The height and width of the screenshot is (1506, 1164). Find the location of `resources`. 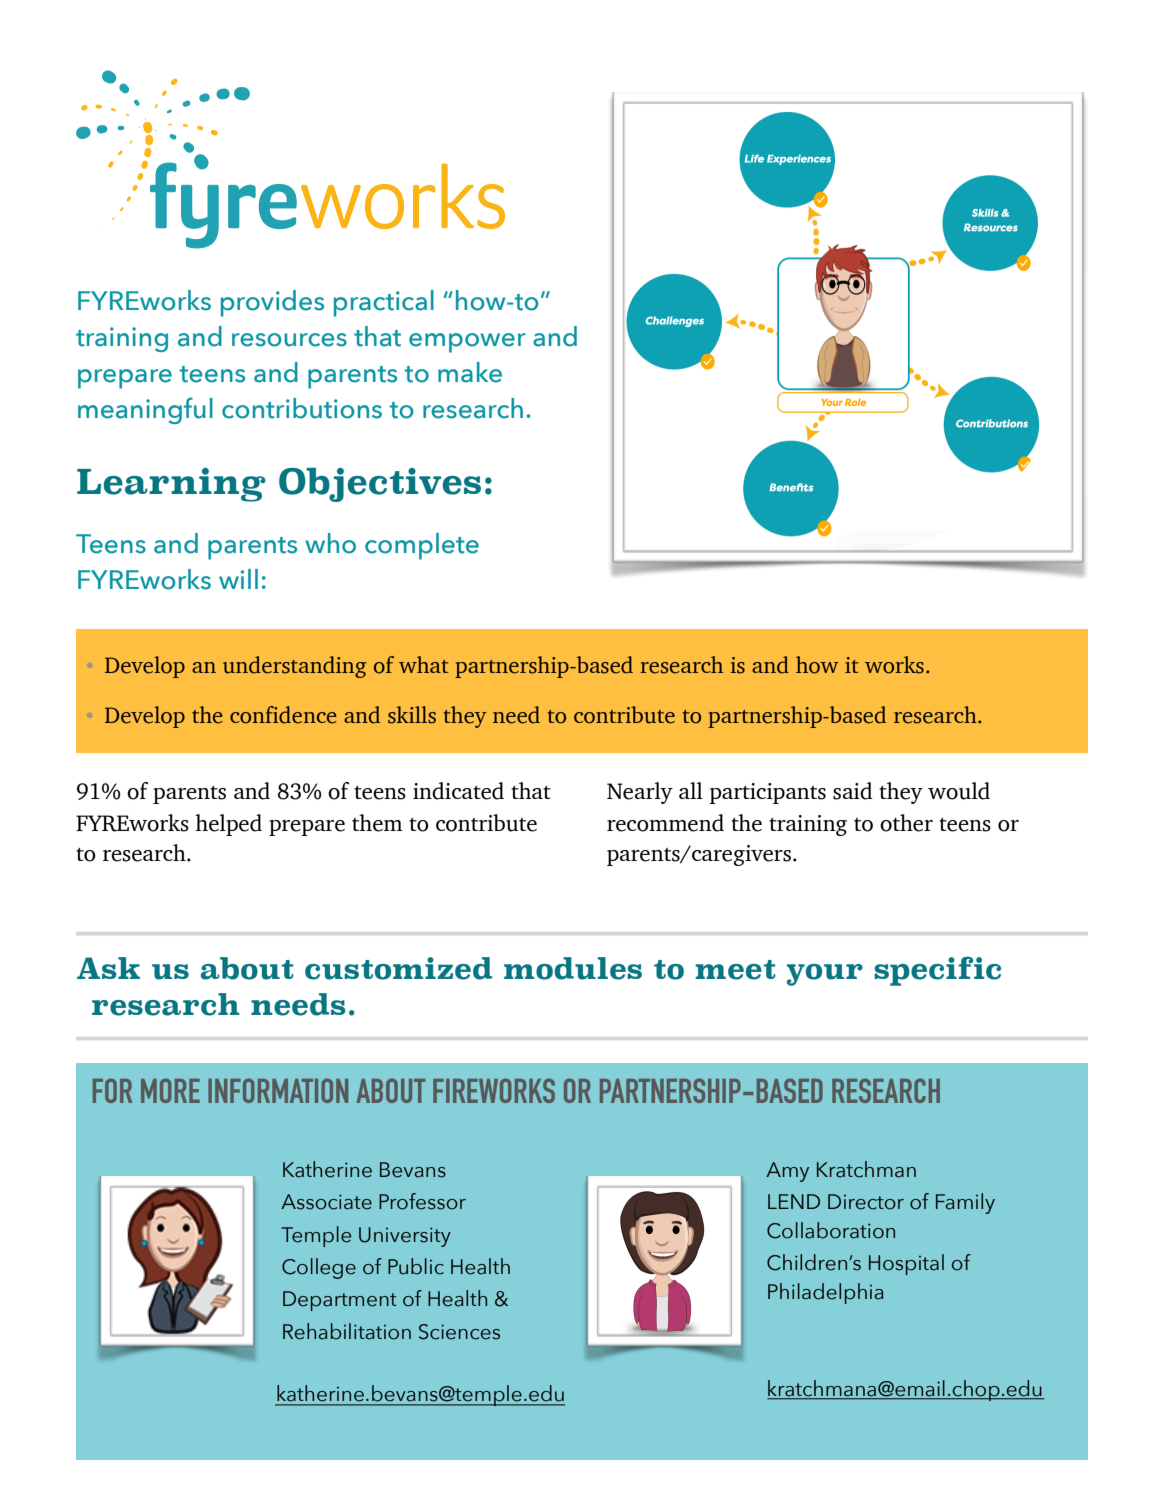

resources is located at coordinates (289, 340).
